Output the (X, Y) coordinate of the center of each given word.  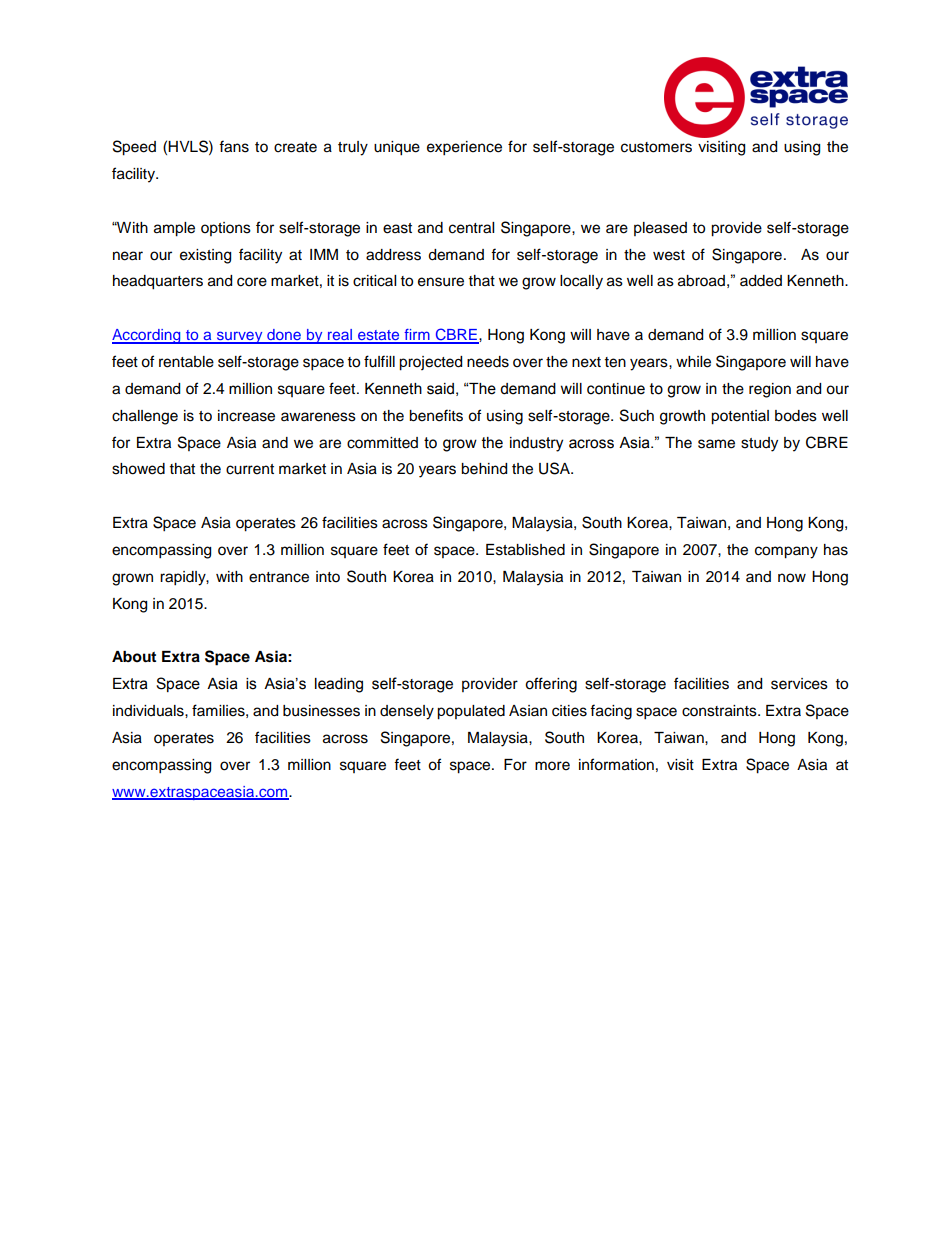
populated (471, 712)
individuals (149, 711)
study (759, 444)
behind (484, 469)
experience (464, 148)
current (250, 469)
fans (234, 146)
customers (656, 147)
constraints (720, 711)
